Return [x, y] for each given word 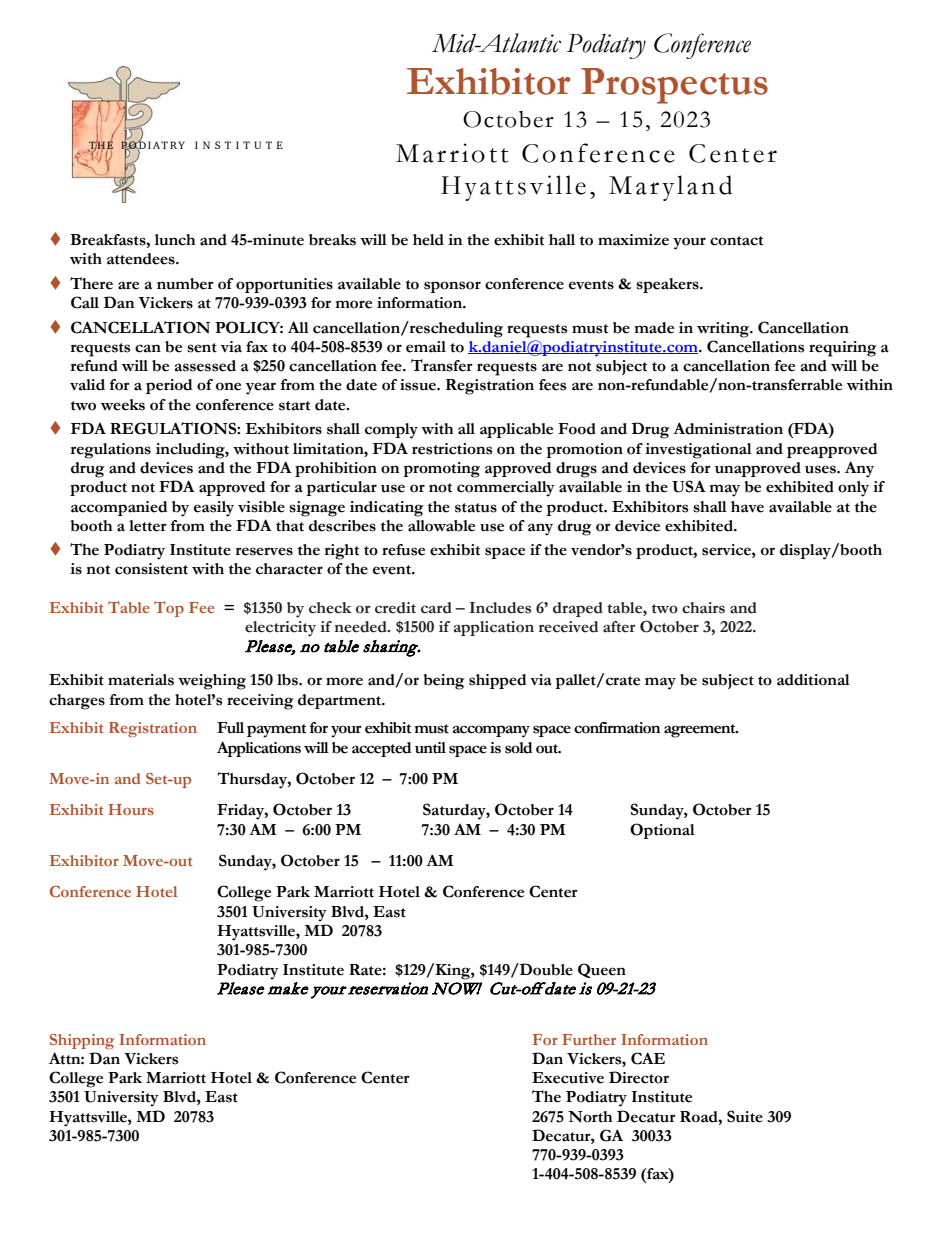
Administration [728, 428]
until [430, 748]
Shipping [82, 1041]
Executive [568, 1078]
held [428, 240]
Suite [745, 1116]
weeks [123, 405]
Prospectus [674, 86]
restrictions [452, 449]
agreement [701, 731]
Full [230, 728]
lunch [175, 240]
